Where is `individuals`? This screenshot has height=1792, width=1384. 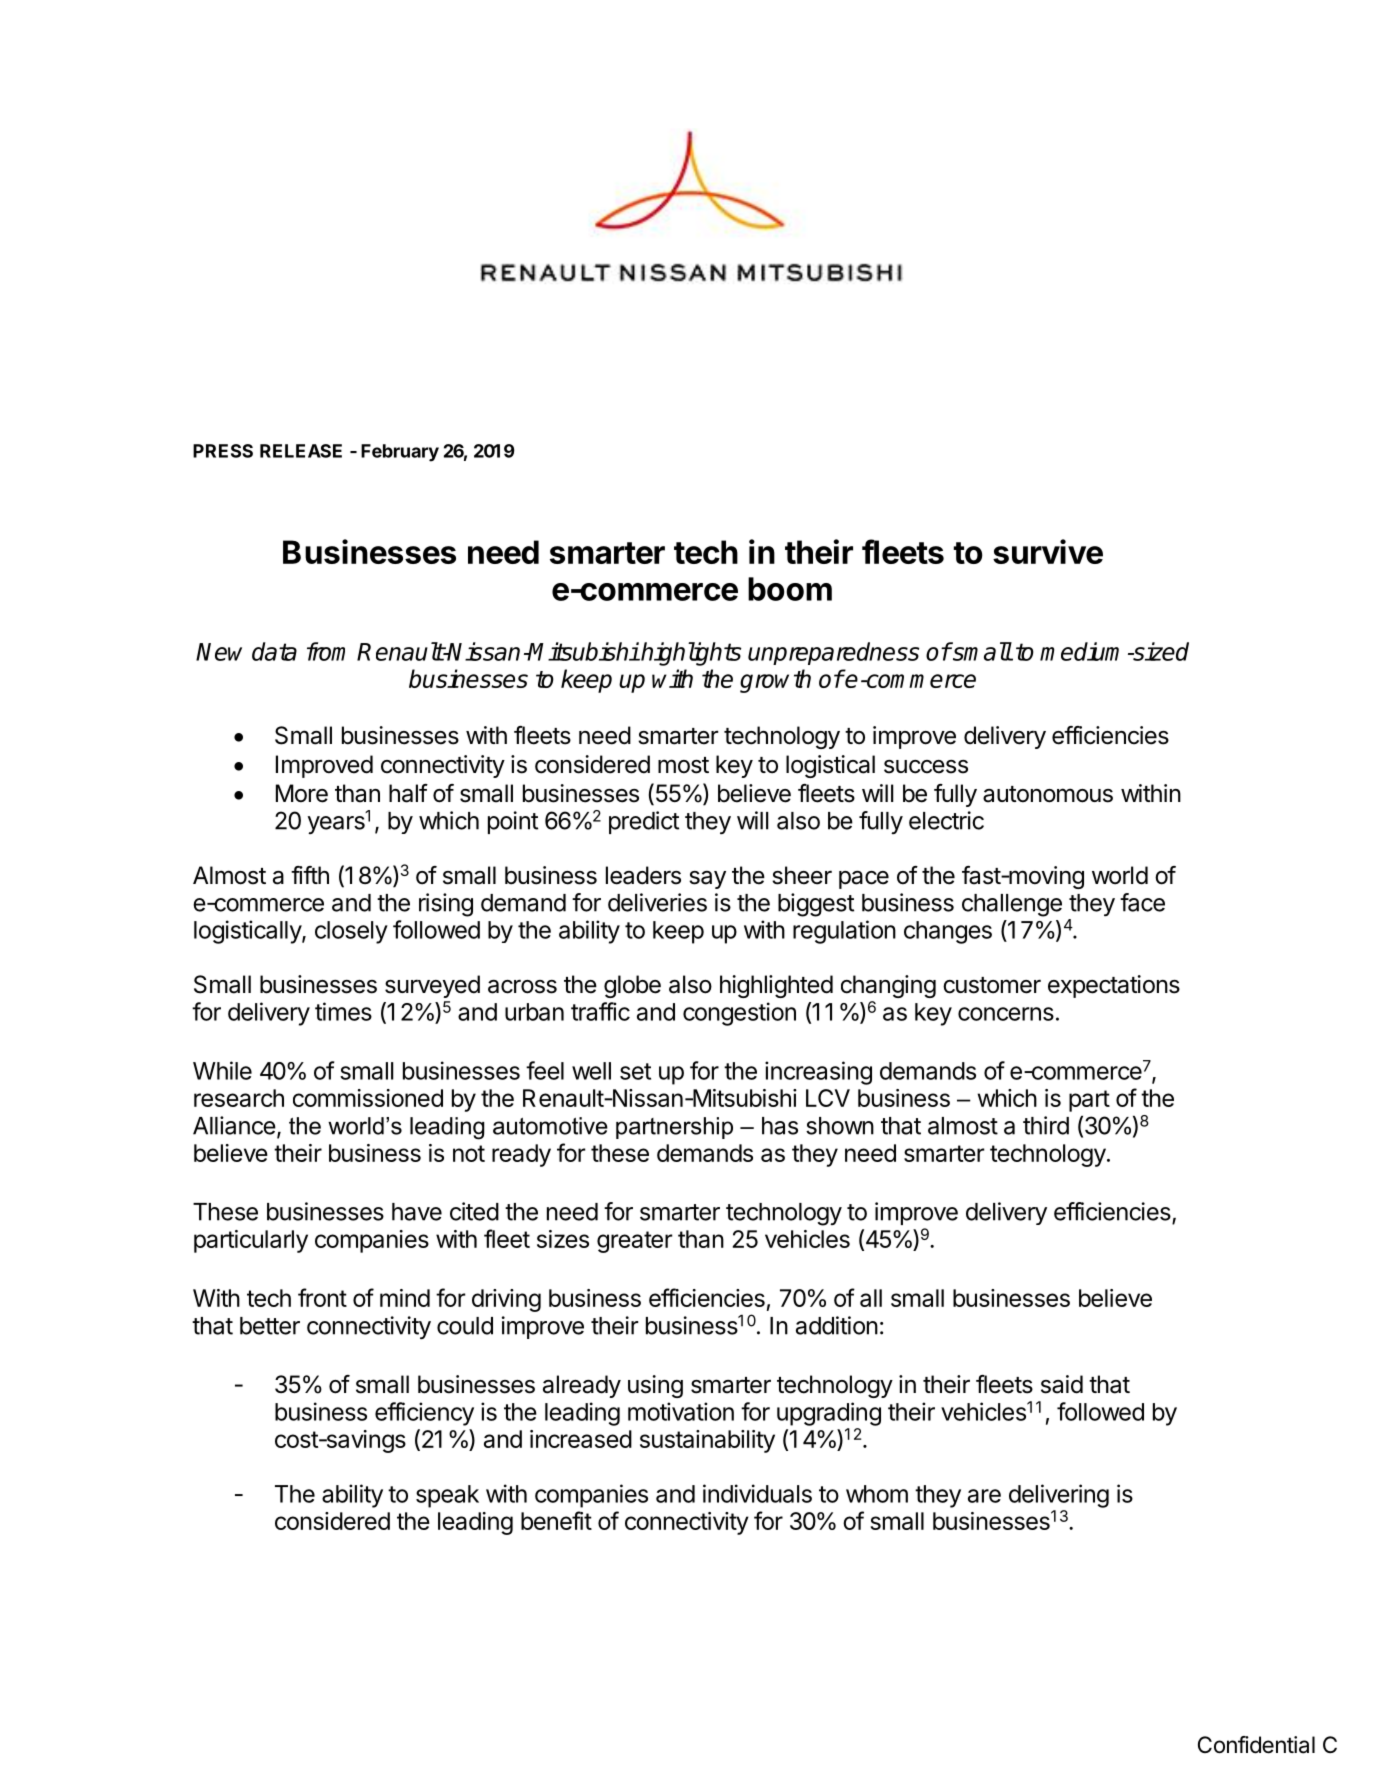 individuals is located at coordinates (757, 1493).
